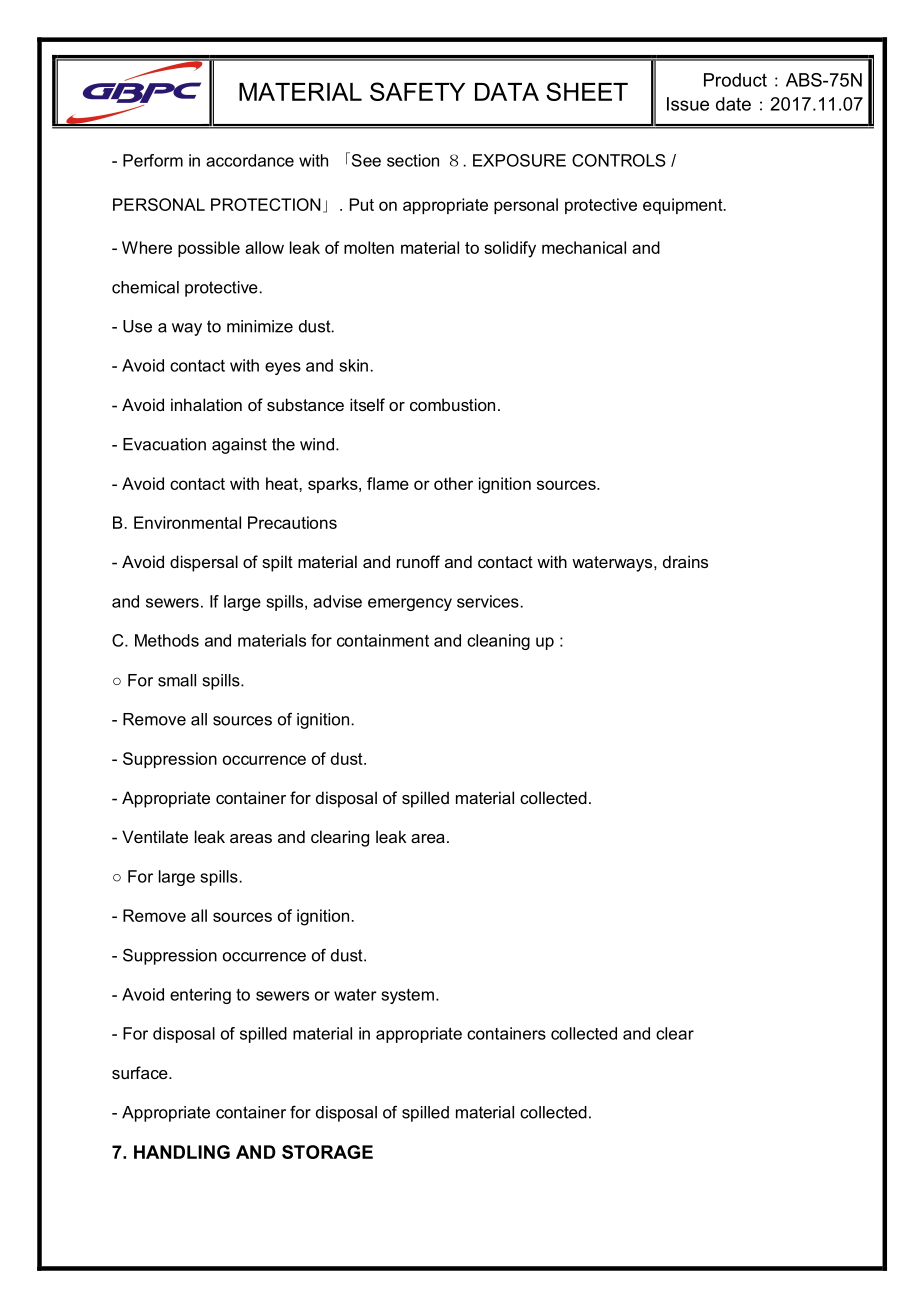 This image has height=1308, width=924. I want to click on emergency, so click(410, 604).
